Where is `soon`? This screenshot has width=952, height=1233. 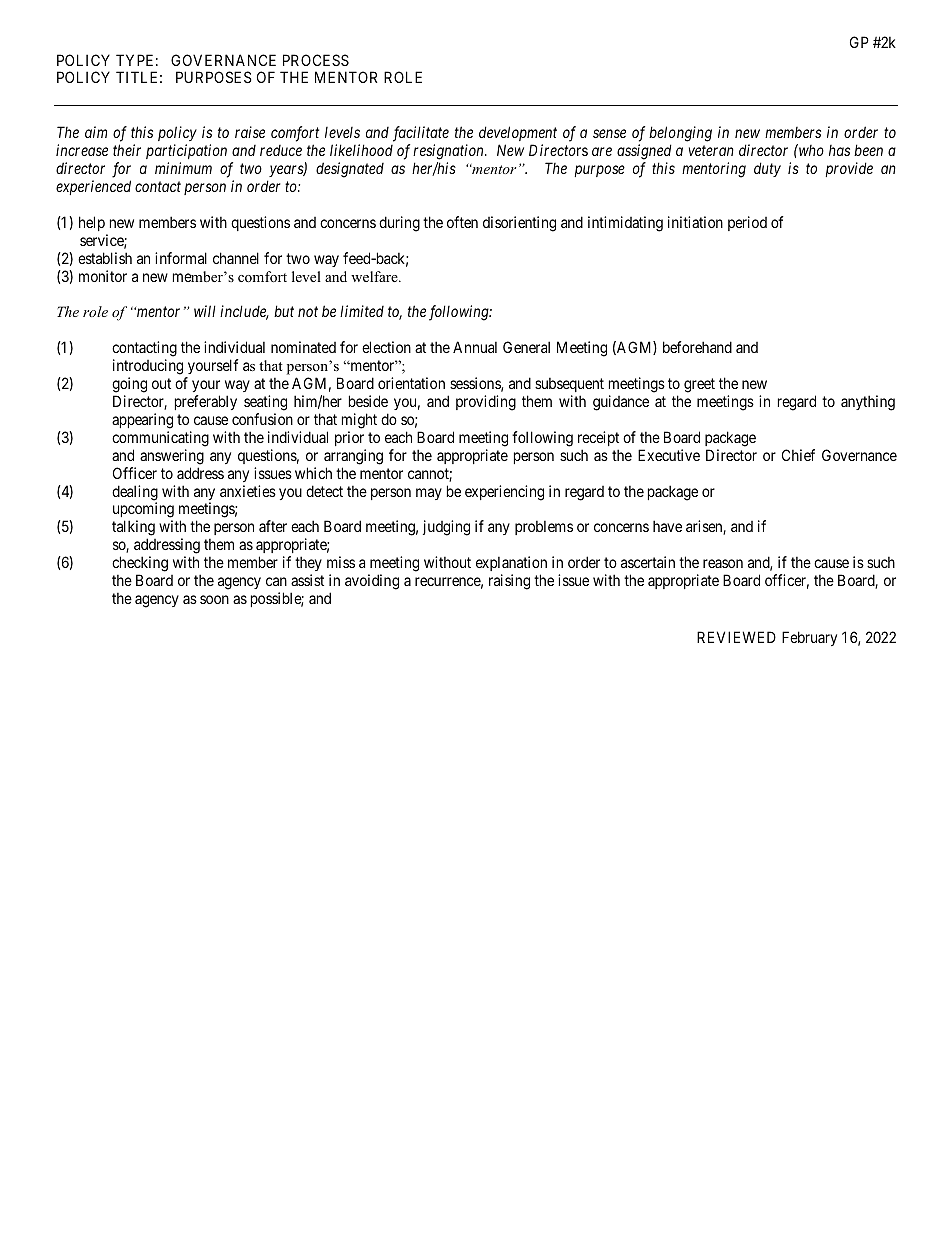
soon is located at coordinates (214, 599).
